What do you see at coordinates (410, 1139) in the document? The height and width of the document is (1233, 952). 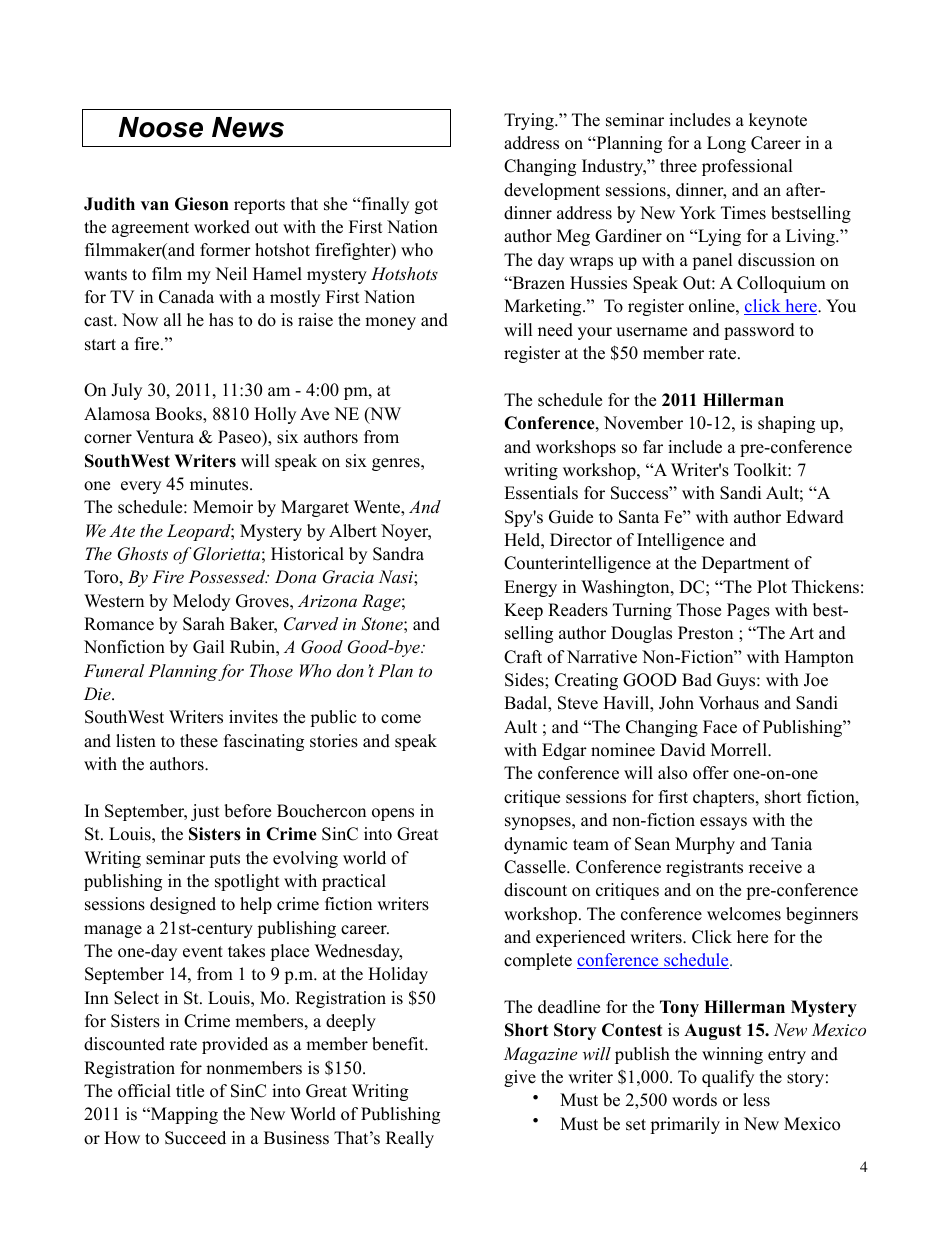 I see `Really` at bounding box center [410, 1139].
